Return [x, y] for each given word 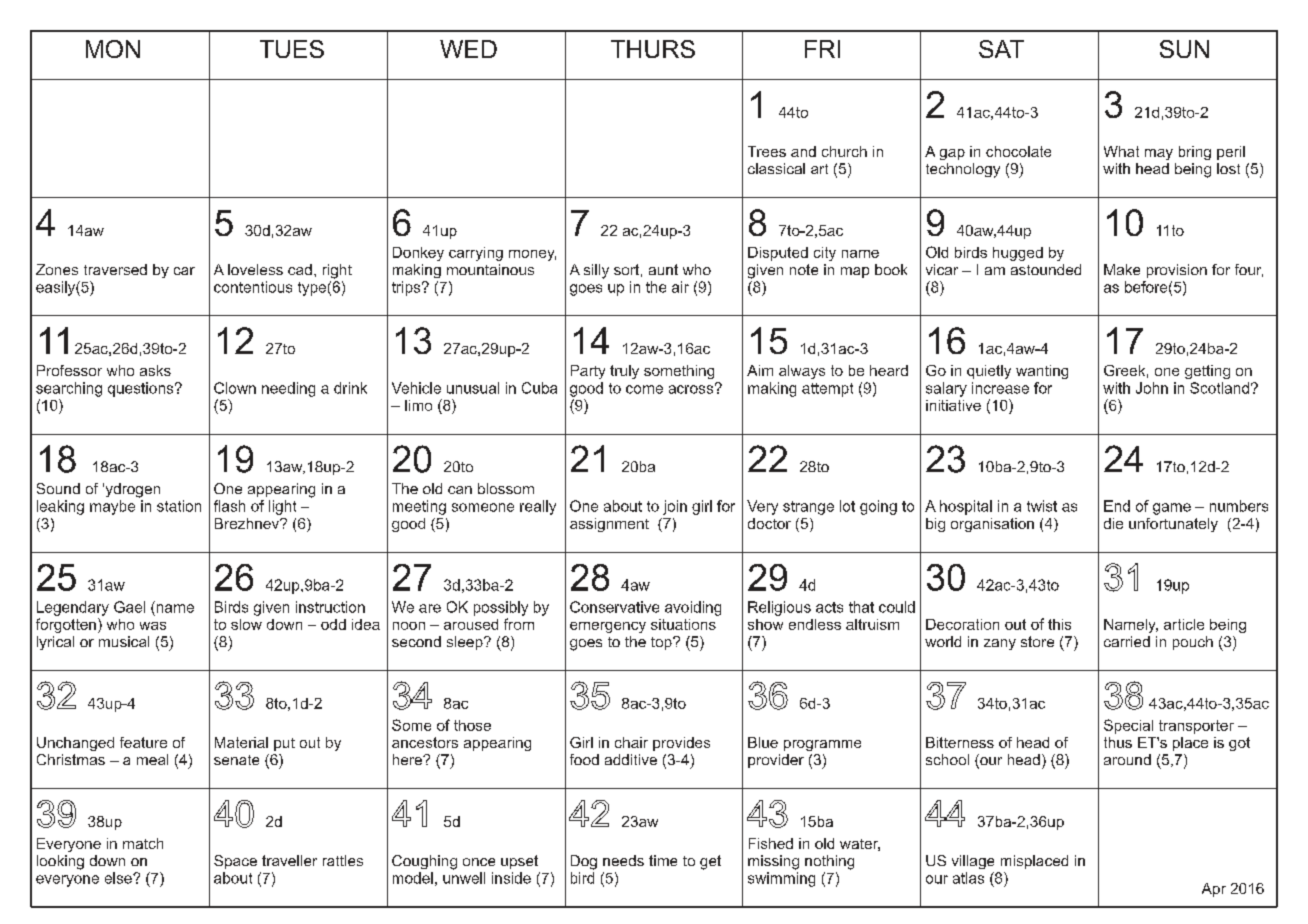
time [663, 860]
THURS [653, 49]
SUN [1184, 49]
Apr [1214, 890]
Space [235, 862]
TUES [292, 49]
